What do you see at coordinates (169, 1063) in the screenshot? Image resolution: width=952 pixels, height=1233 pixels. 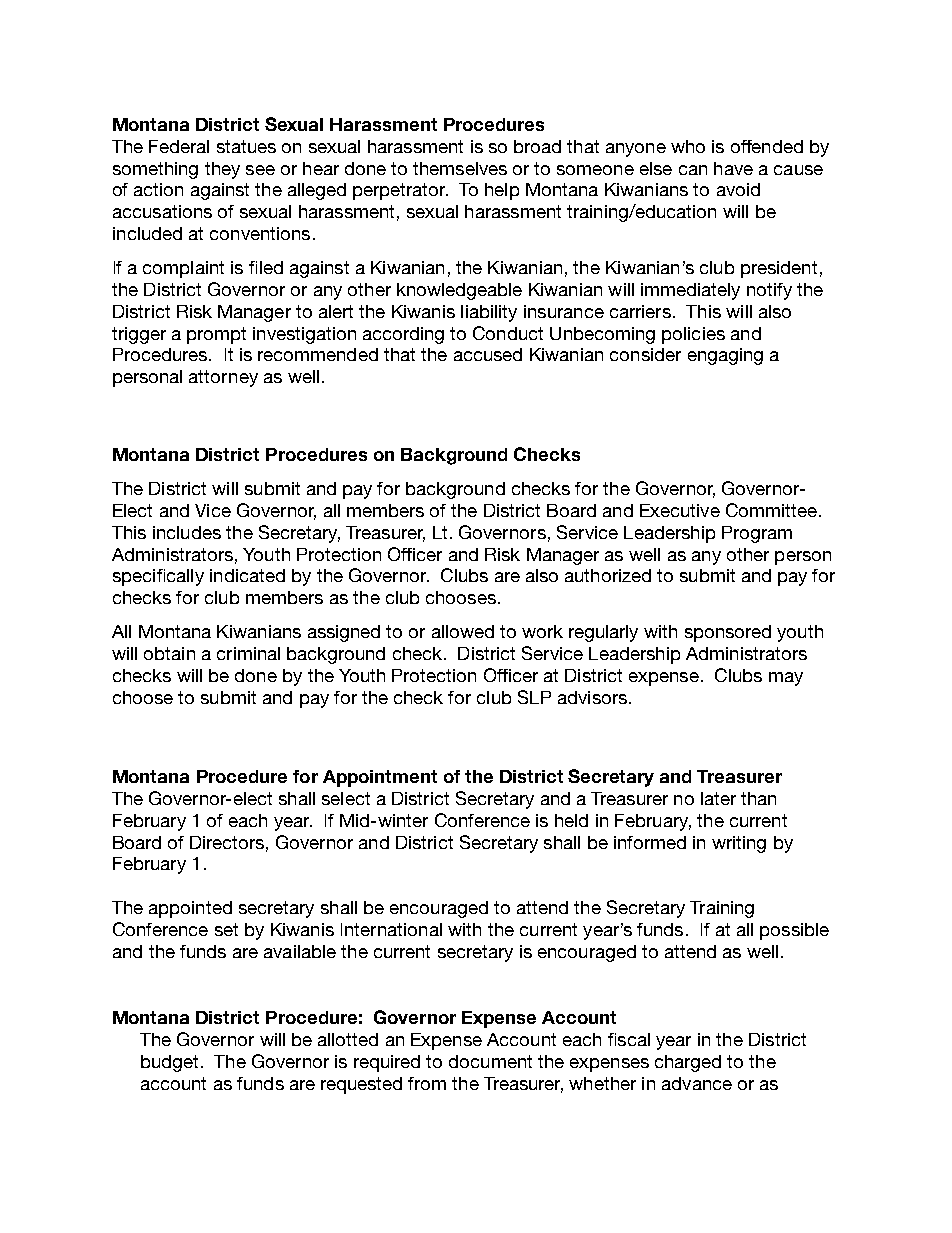 I see `budget` at bounding box center [169, 1063].
